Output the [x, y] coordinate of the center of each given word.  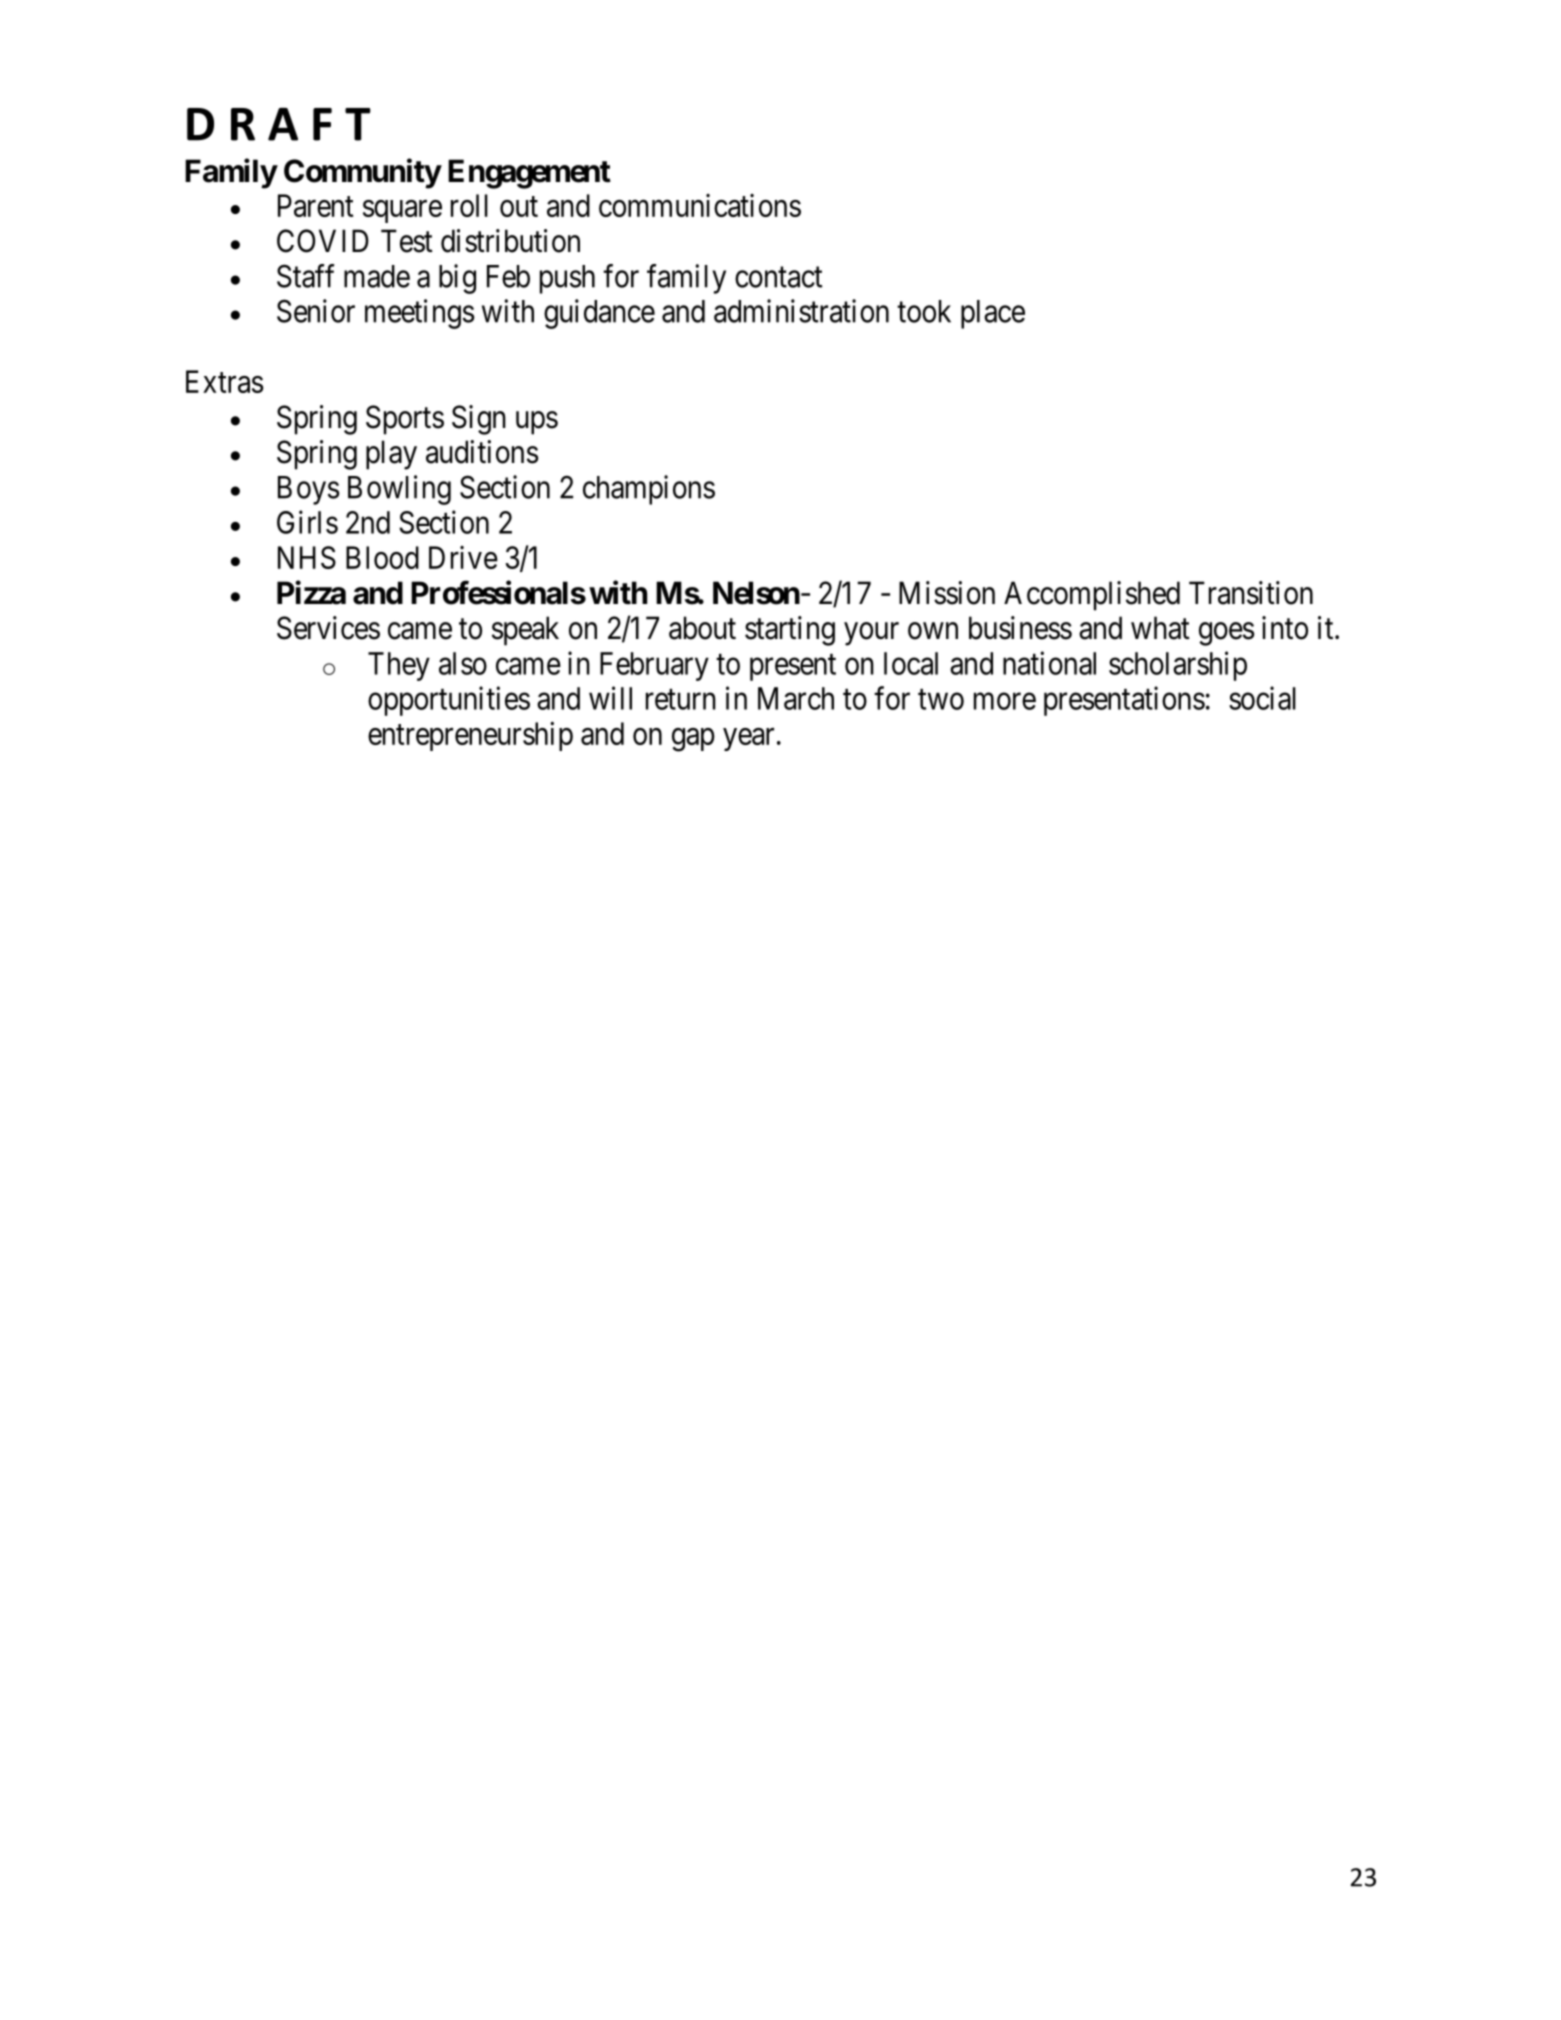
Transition [1251, 593]
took [924, 311]
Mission [947, 593]
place [993, 314]
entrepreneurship [470, 736]
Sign [479, 420]
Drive [463, 557]
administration [801, 311]
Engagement [529, 174]
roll [469, 205]
